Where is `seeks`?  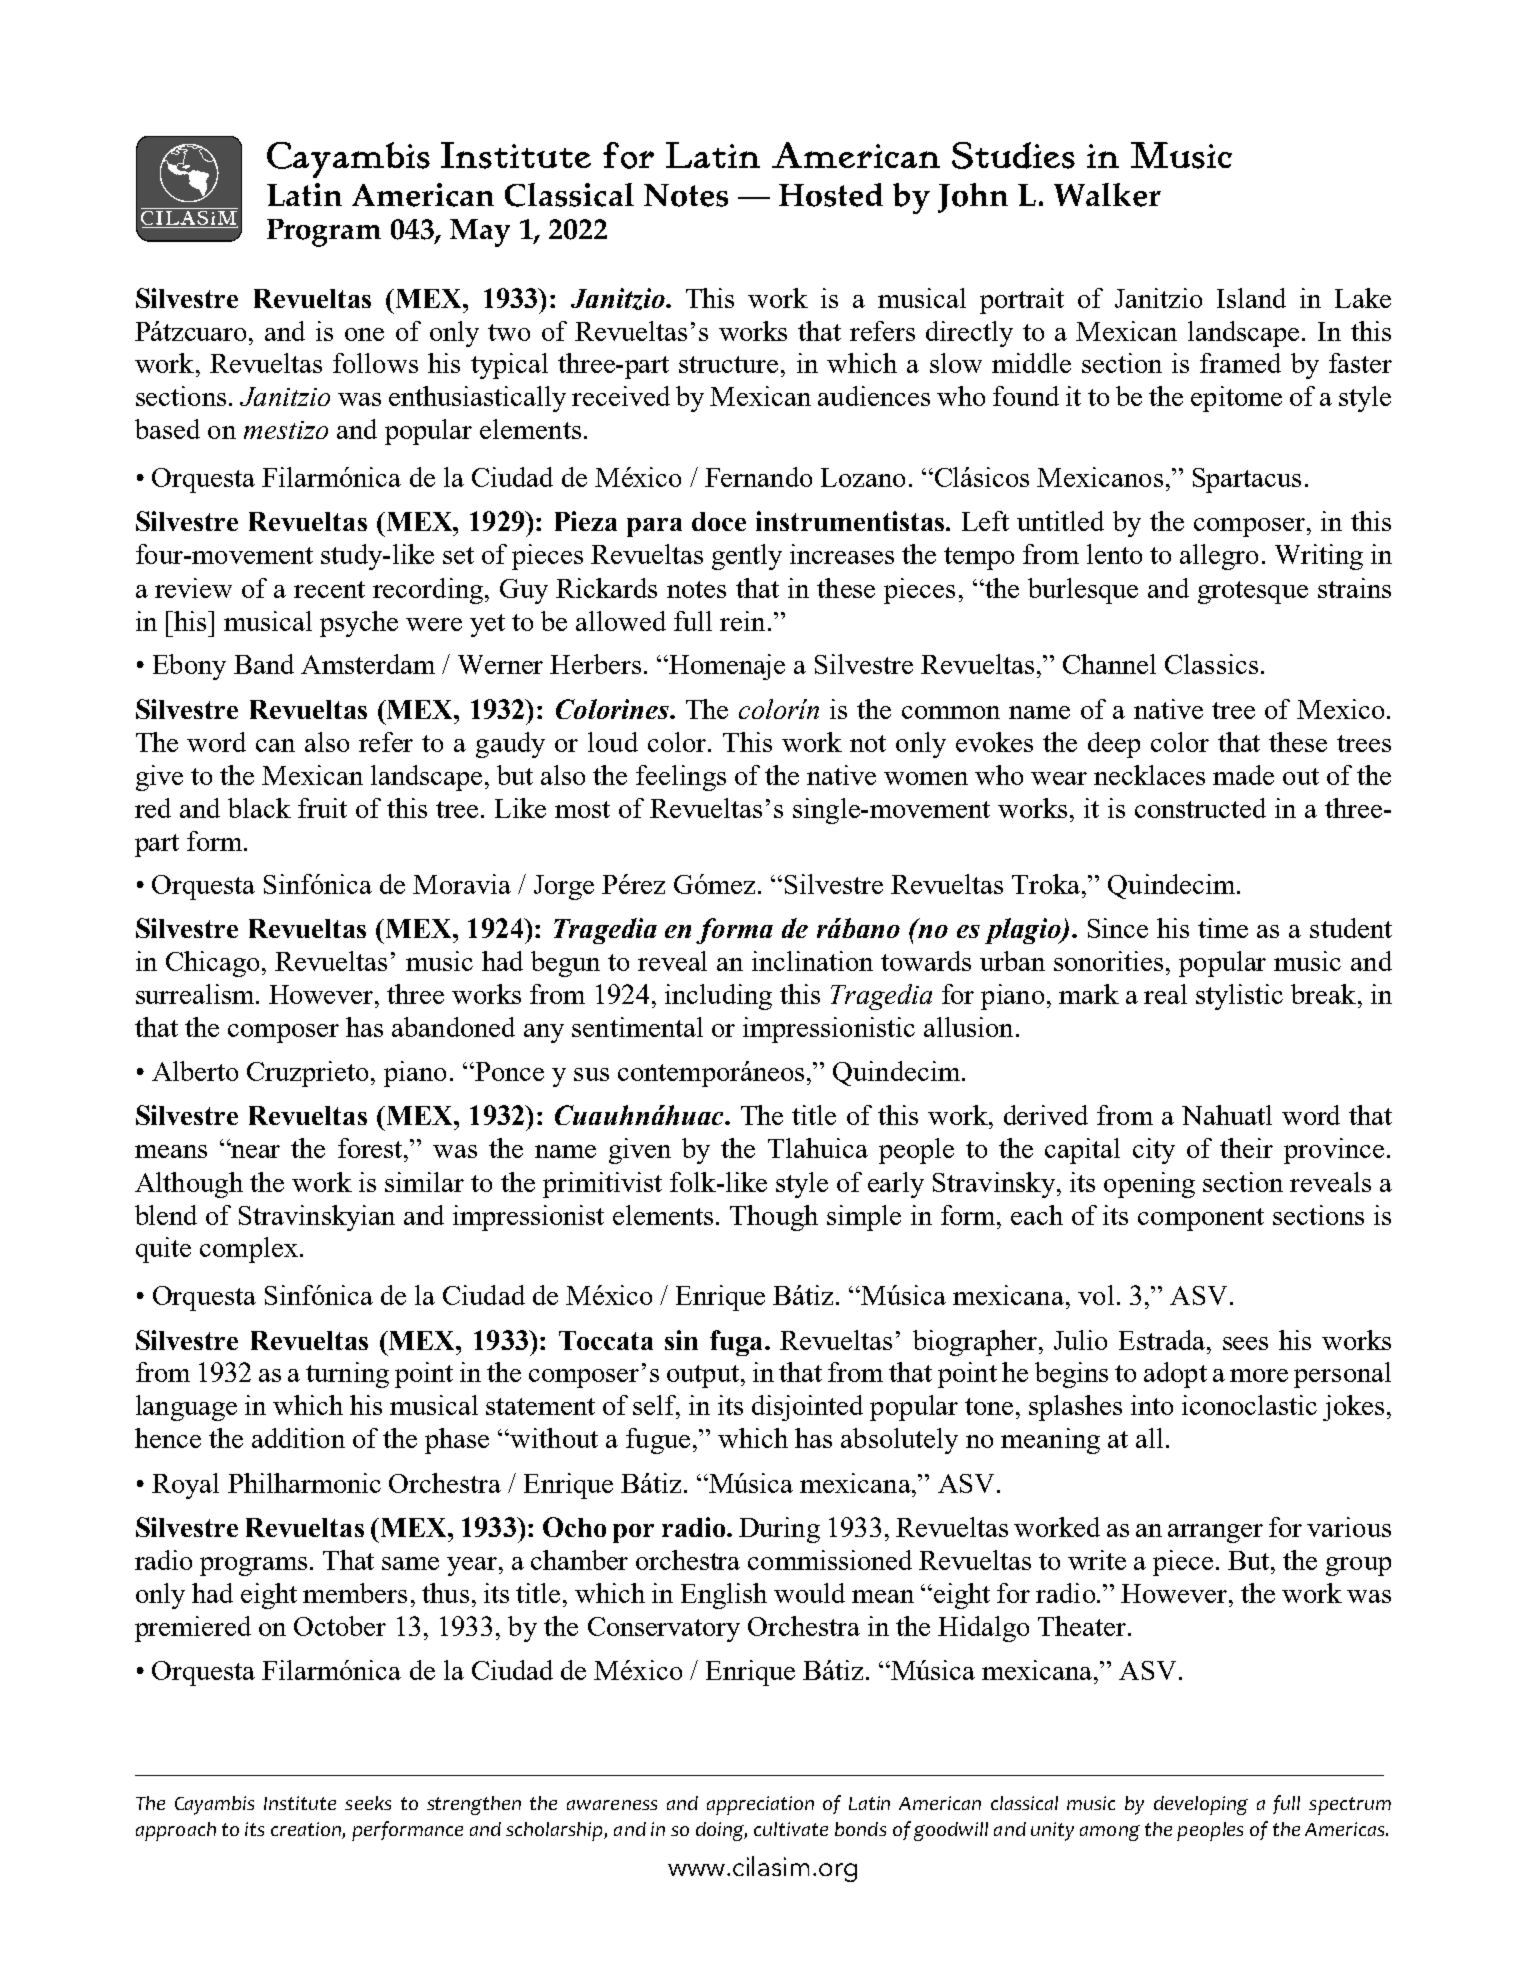 seeks is located at coordinates (368, 1803).
